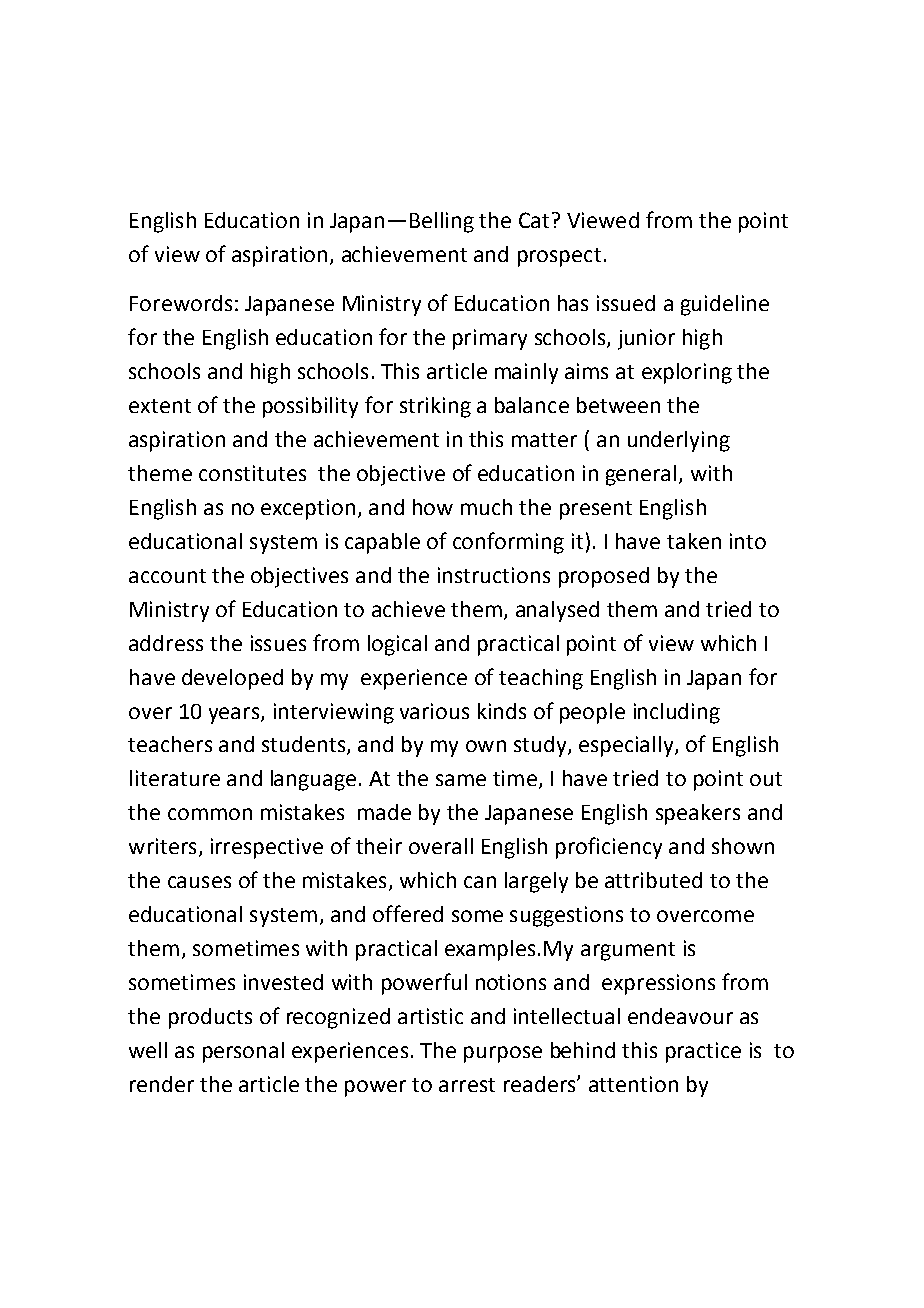 The height and width of the image is (1308, 924). What do you see at coordinates (160, 406) in the image?
I see `extent` at bounding box center [160, 406].
